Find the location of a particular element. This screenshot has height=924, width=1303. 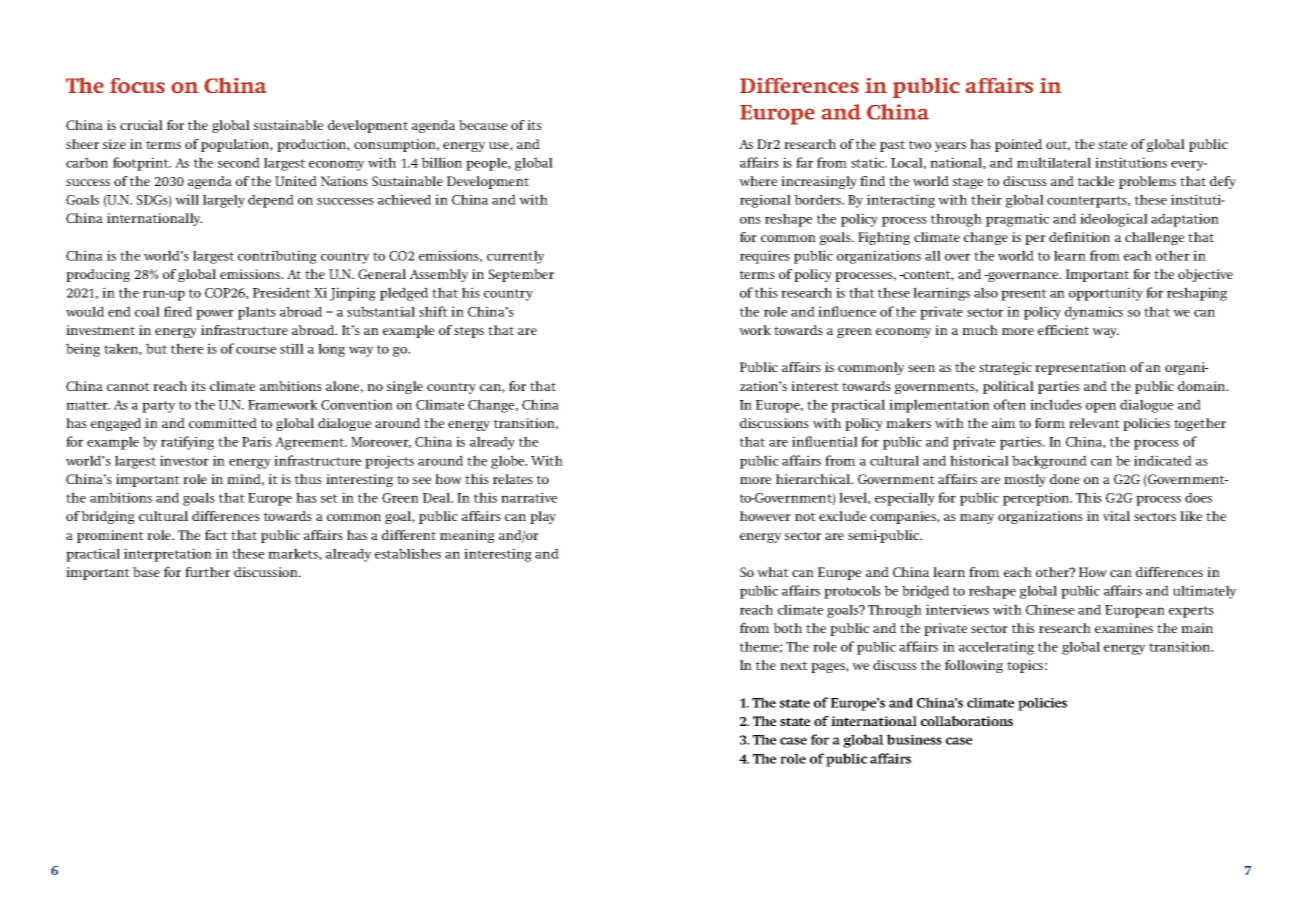

crucial is located at coordinates (141, 125).
